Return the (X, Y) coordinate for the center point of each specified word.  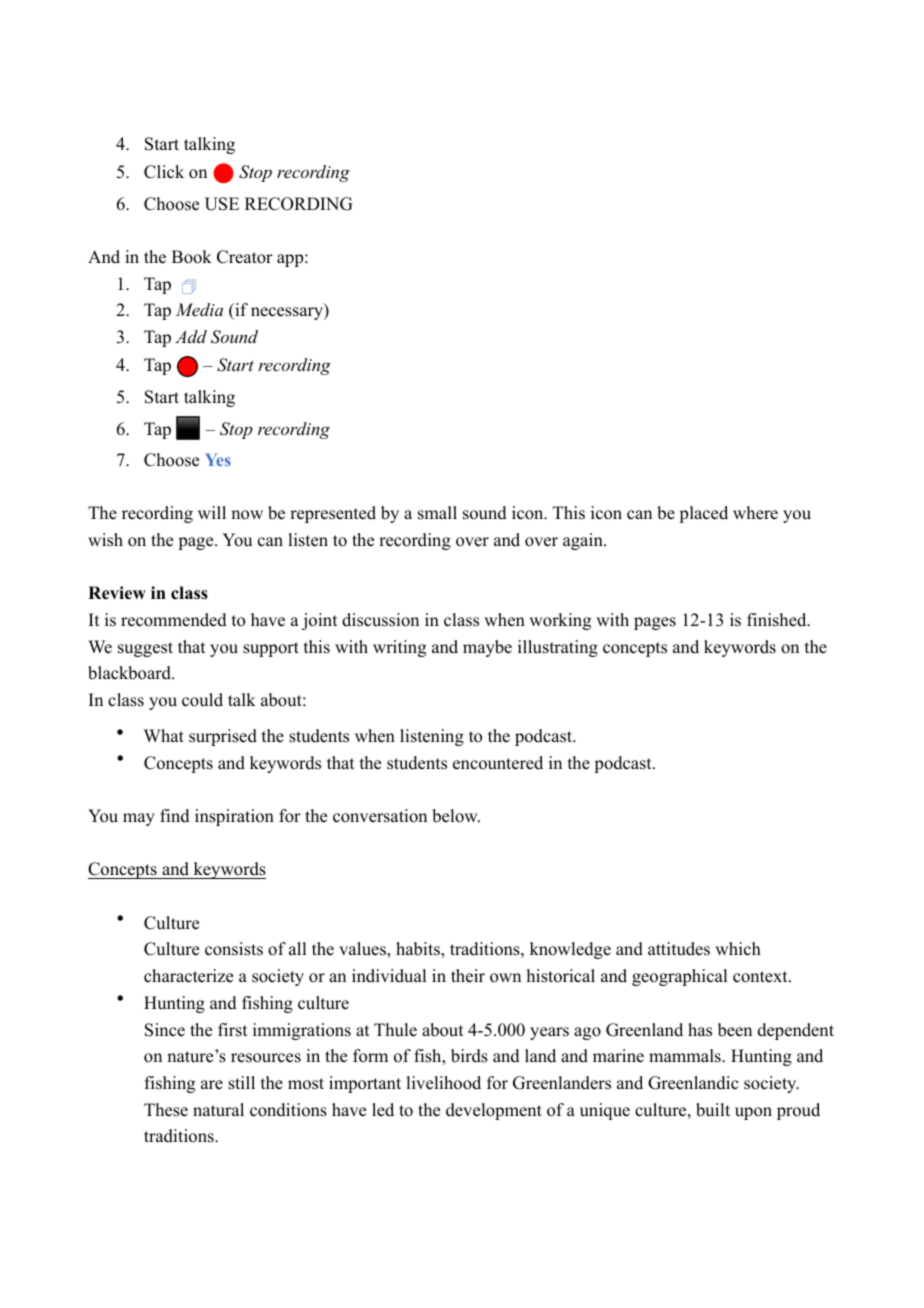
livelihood (443, 1083)
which (738, 949)
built (713, 1110)
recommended (174, 620)
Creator (245, 257)
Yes (218, 460)
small (437, 513)
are (212, 1085)
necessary (288, 313)
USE (222, 204)
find (175, 816)
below (456, 816)
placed (703, 514)
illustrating (558, 648)
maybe (487, 648)
